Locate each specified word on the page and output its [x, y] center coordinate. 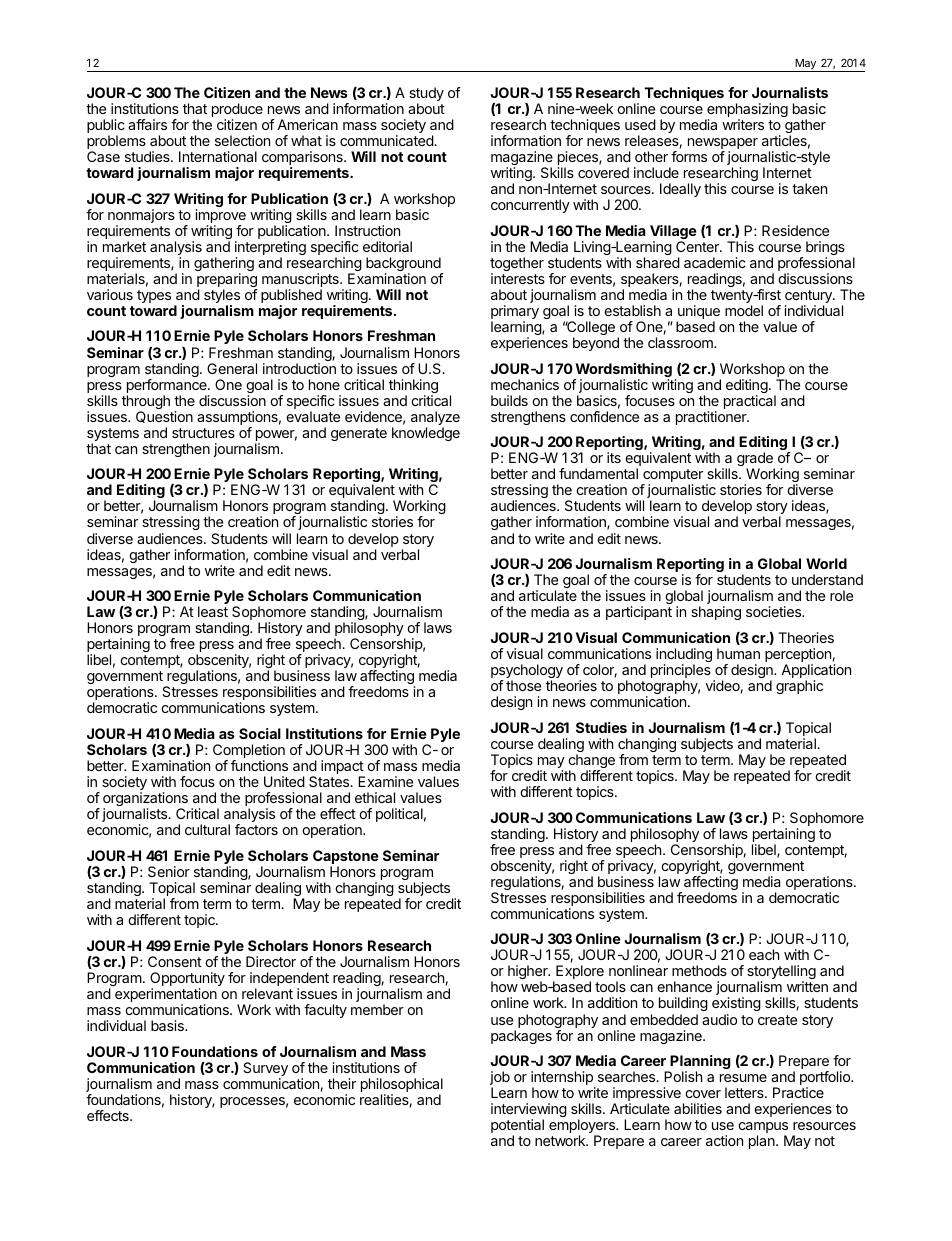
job [500, 1079]
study [426, 95]
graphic [799, 687]
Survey [265, 1070]
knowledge [426, 434]
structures [203, 433]
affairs [147, 124]
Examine [385, 781]
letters [745, 1092]
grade [756, 460]
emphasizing [746, 111]
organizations [145, 800]
